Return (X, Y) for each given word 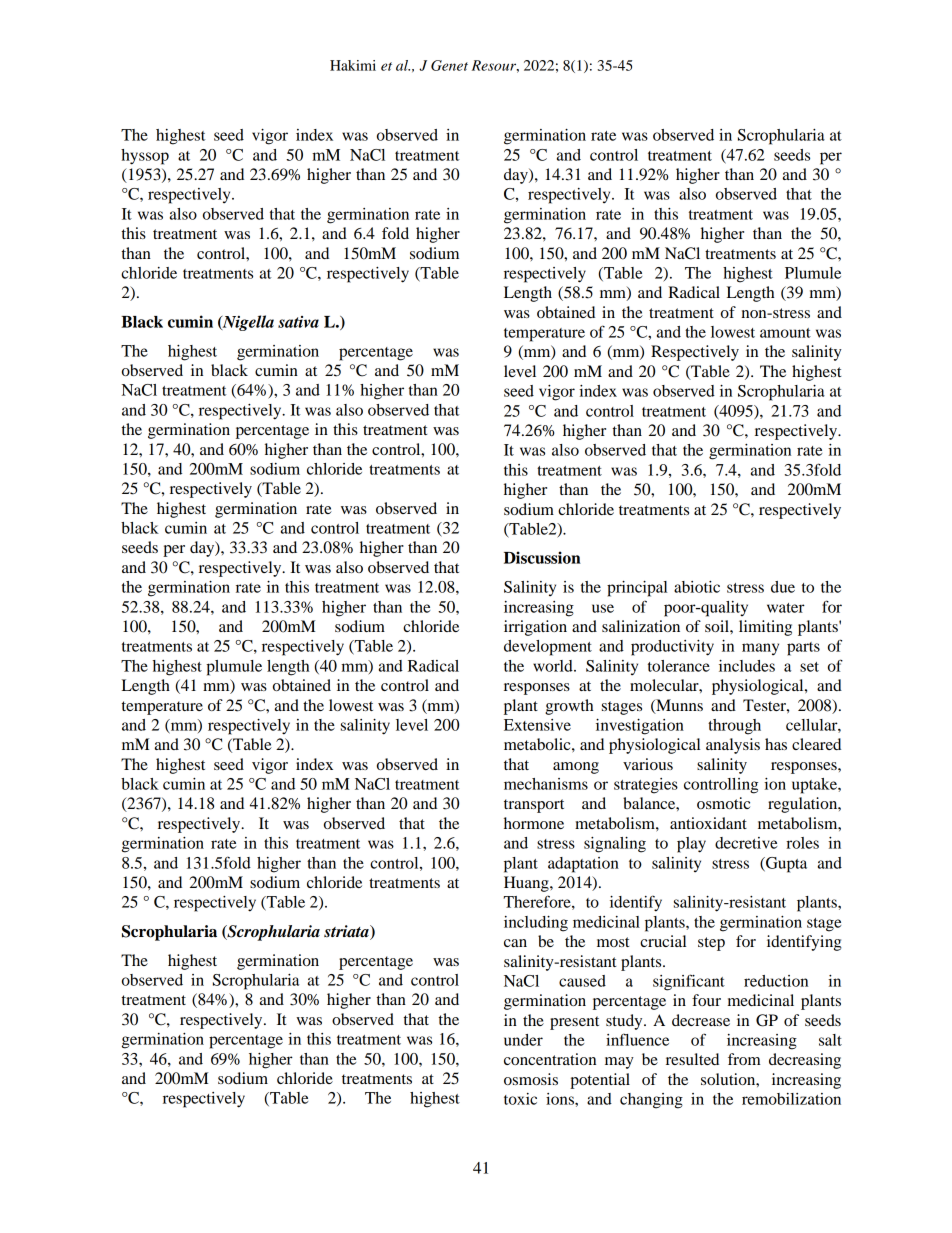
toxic (520, 1099)
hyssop (145, 157)
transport (534, 806)
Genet (449, 65)
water (786, 608)
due (783, 587)
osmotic (723, 803)
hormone (534, 823)
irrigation (535, 628)
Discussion (542, 557)
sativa (298, 322)
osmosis (531, 1079)
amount (785, 333)
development (548, 648)
